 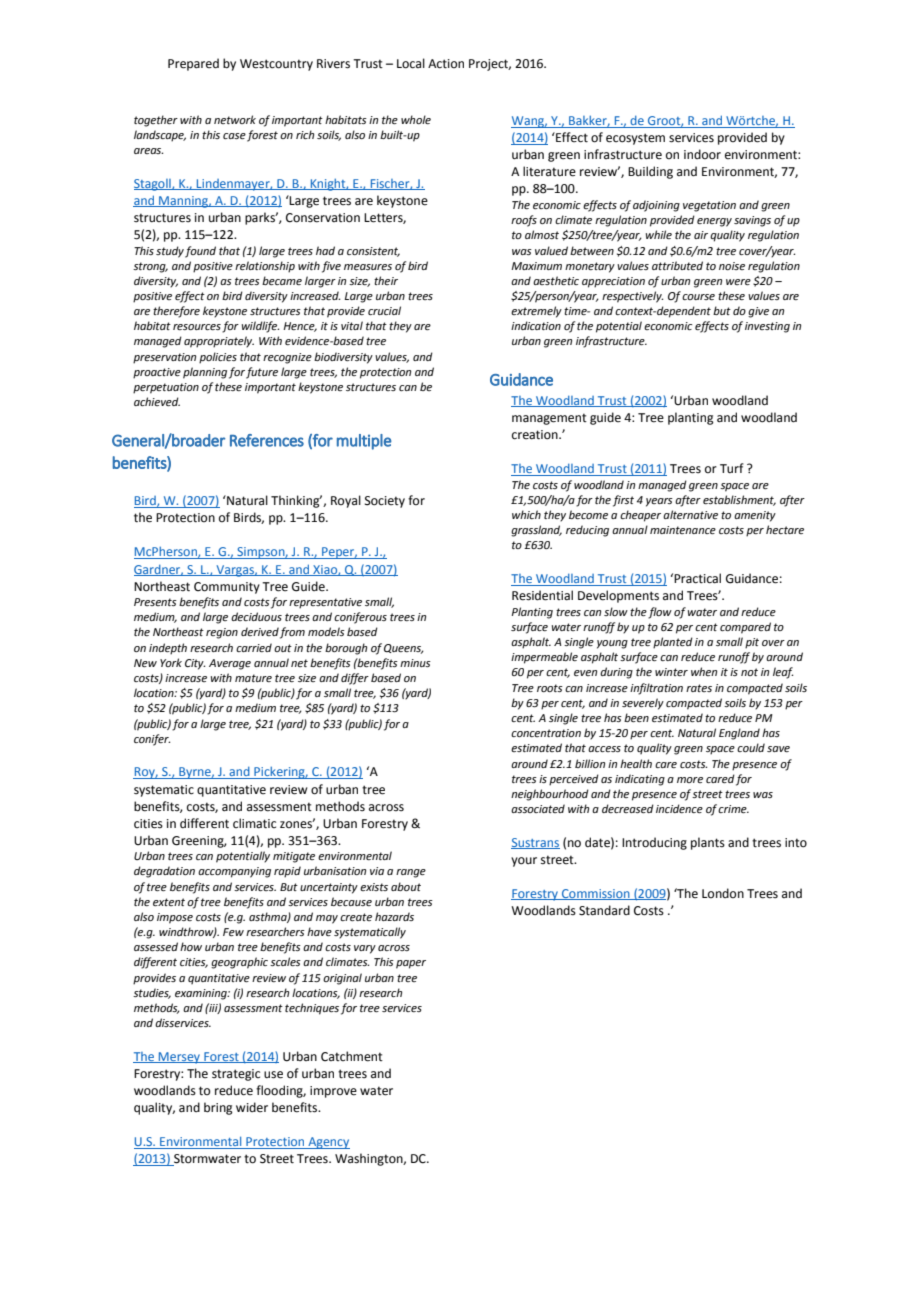 I want to click on associated, so click(x=538, y=808).
